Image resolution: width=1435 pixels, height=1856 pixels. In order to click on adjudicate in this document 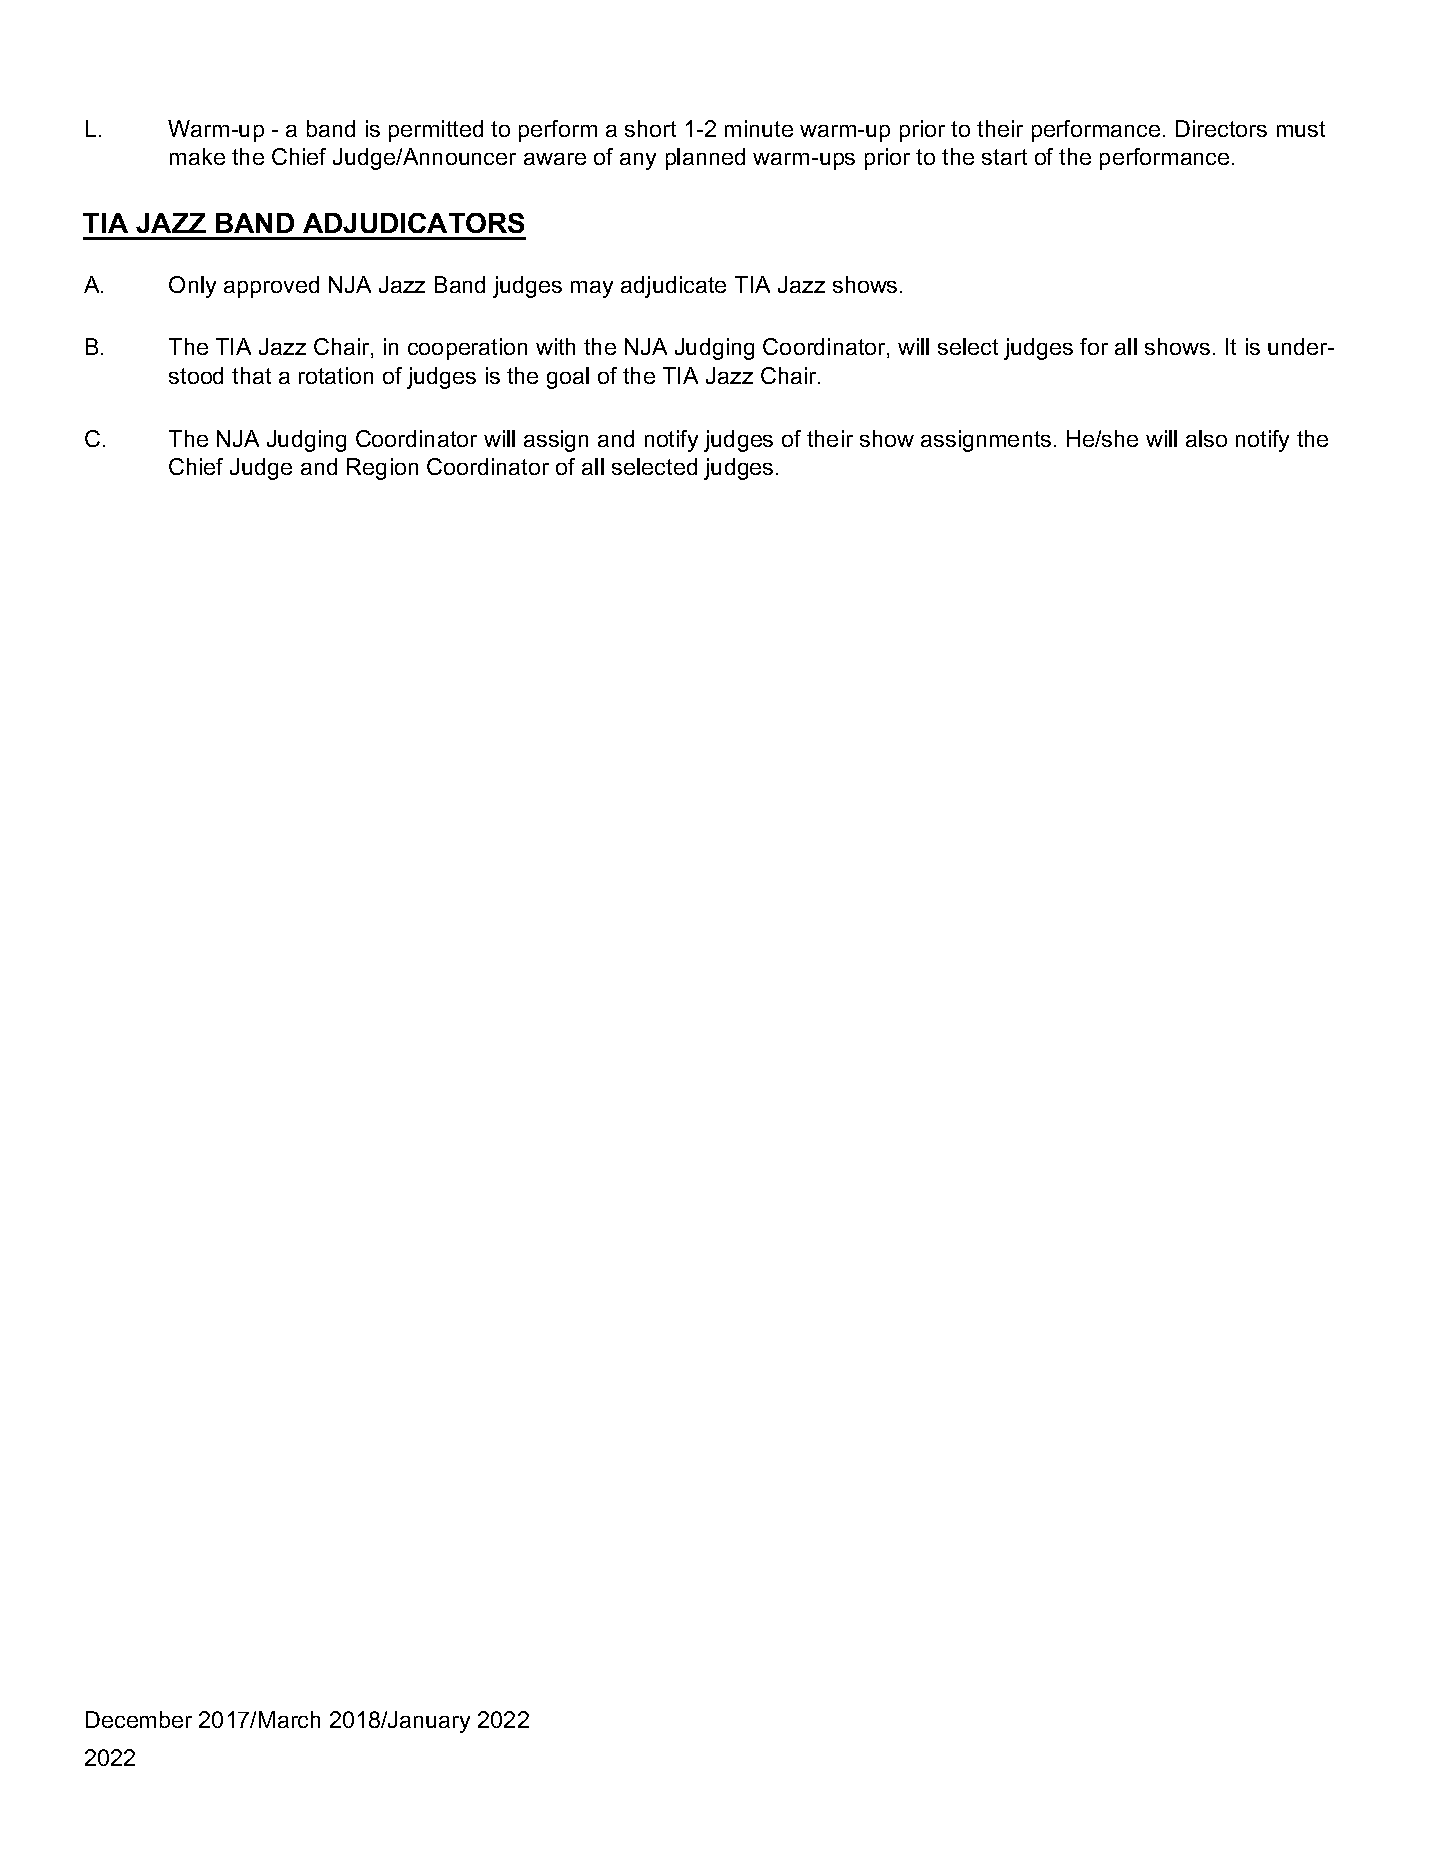, I will do `click(673, 287)`.
